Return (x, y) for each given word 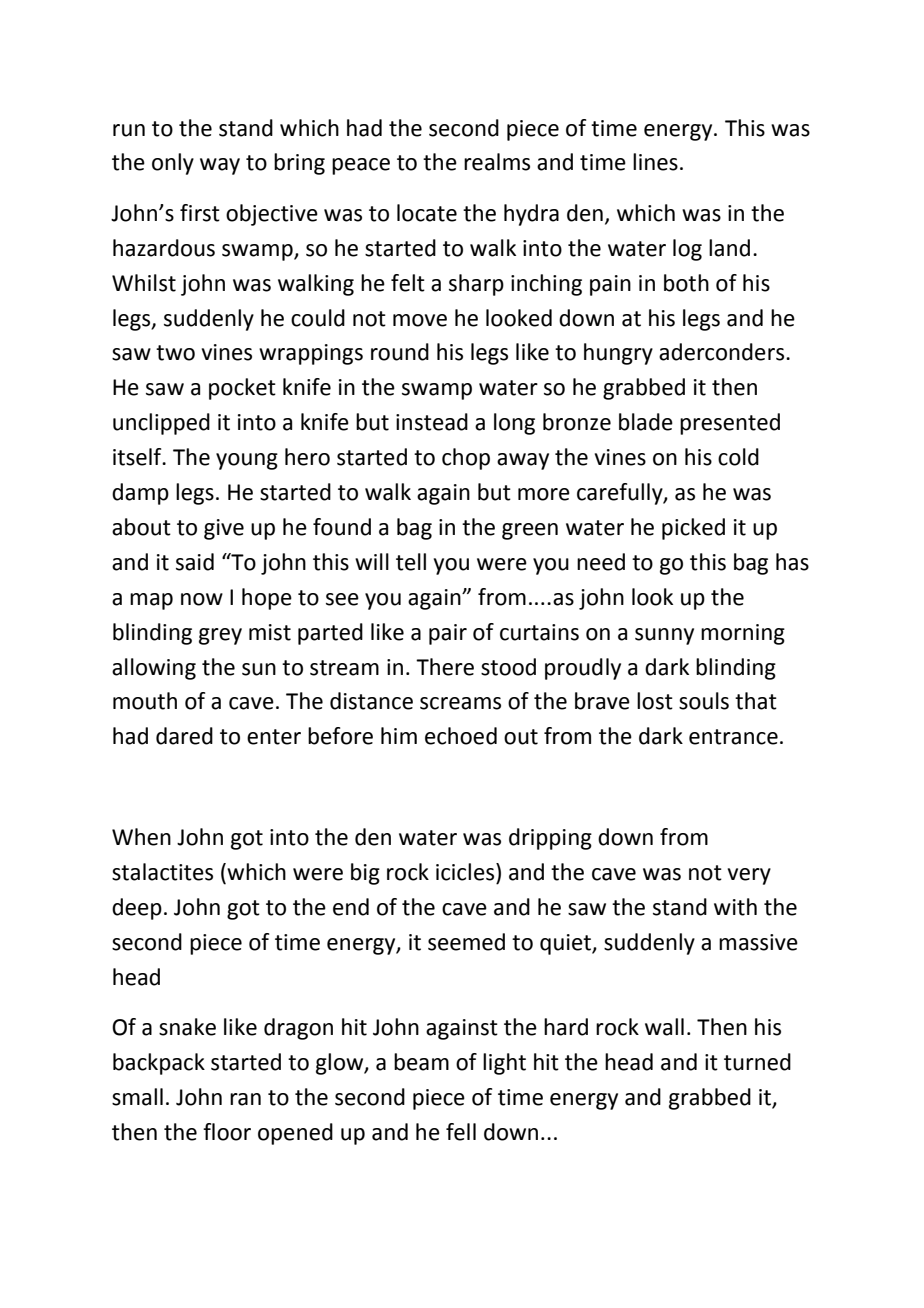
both (686, 283)
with (735, 907)
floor (227, 1132)
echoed (461, 736)
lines (655, 162)
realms (497, 162)
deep (137, 909)
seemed (466, 942)
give (224, 529)
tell (411, 562)
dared (184, 736)
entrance (733, 737)
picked (693, 529)
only (173, 164)
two (175, 353)
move (420, 320)
